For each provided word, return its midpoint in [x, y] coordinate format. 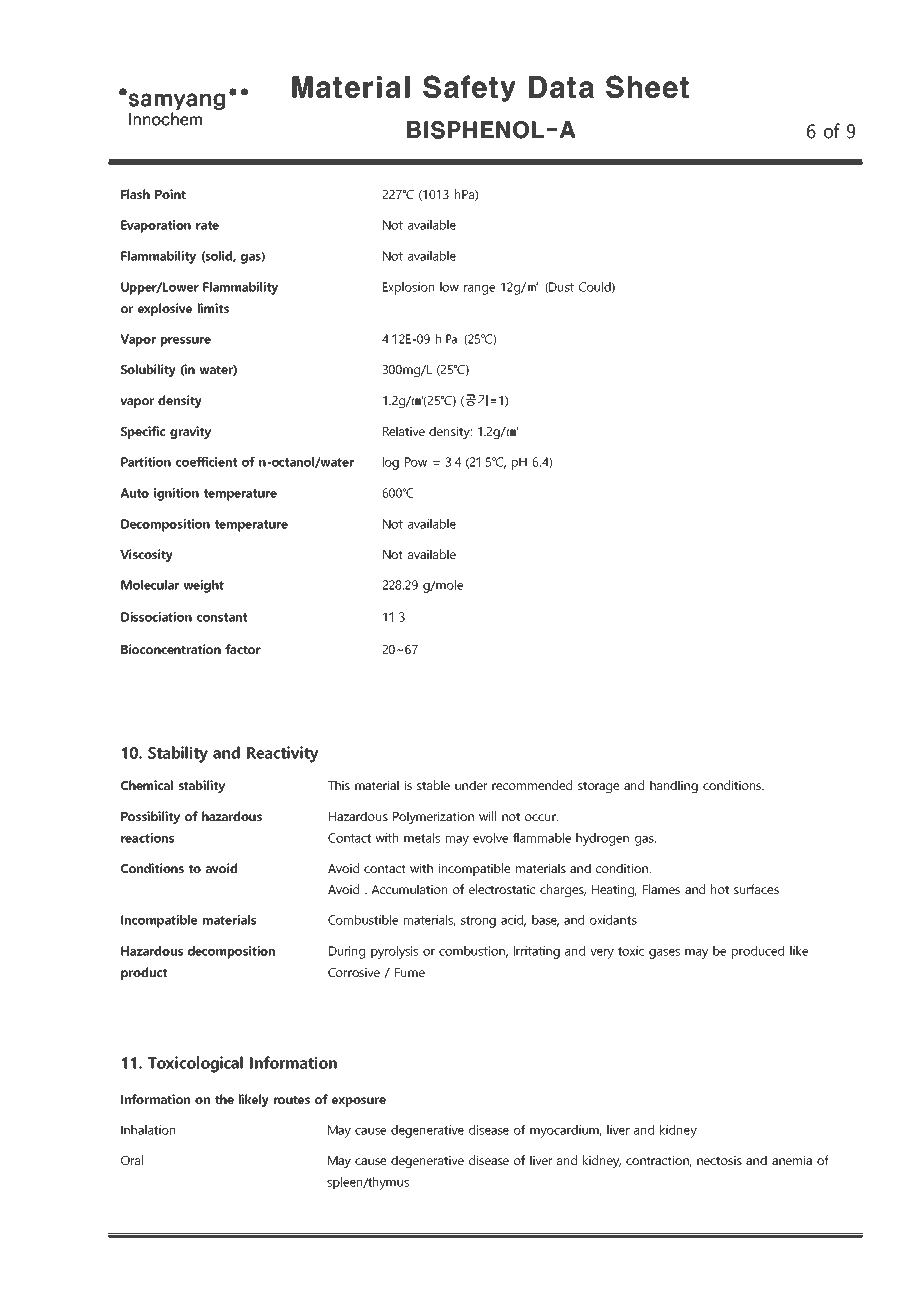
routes [292, 1099]
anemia [792, 1160]
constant [222, 617]
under [471, 785]
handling [674, 786]
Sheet [647, 86]
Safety [469, 88]
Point [170, 194]
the [224, 1099]
